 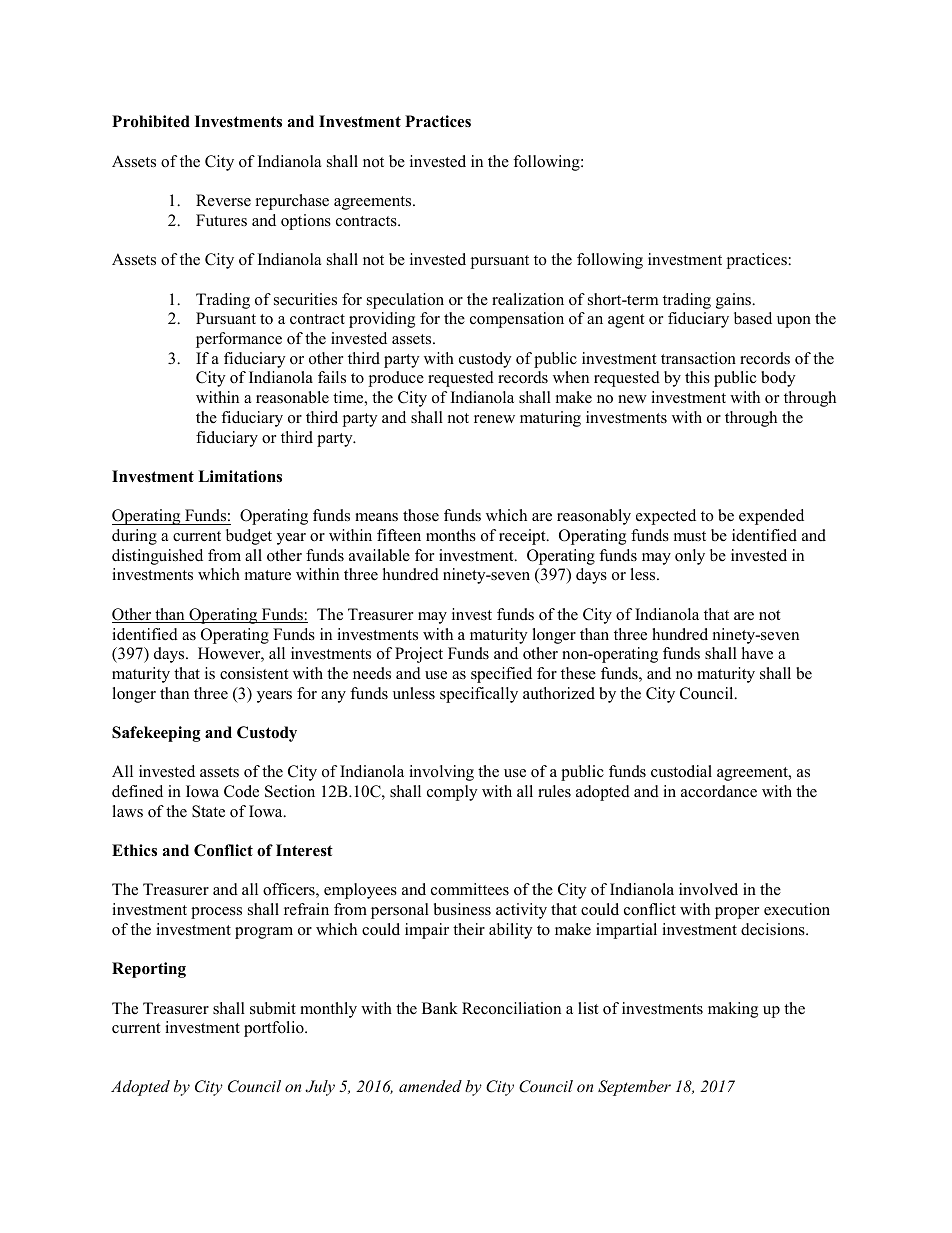 I want to click on making, so click(x=733, y=1010).
